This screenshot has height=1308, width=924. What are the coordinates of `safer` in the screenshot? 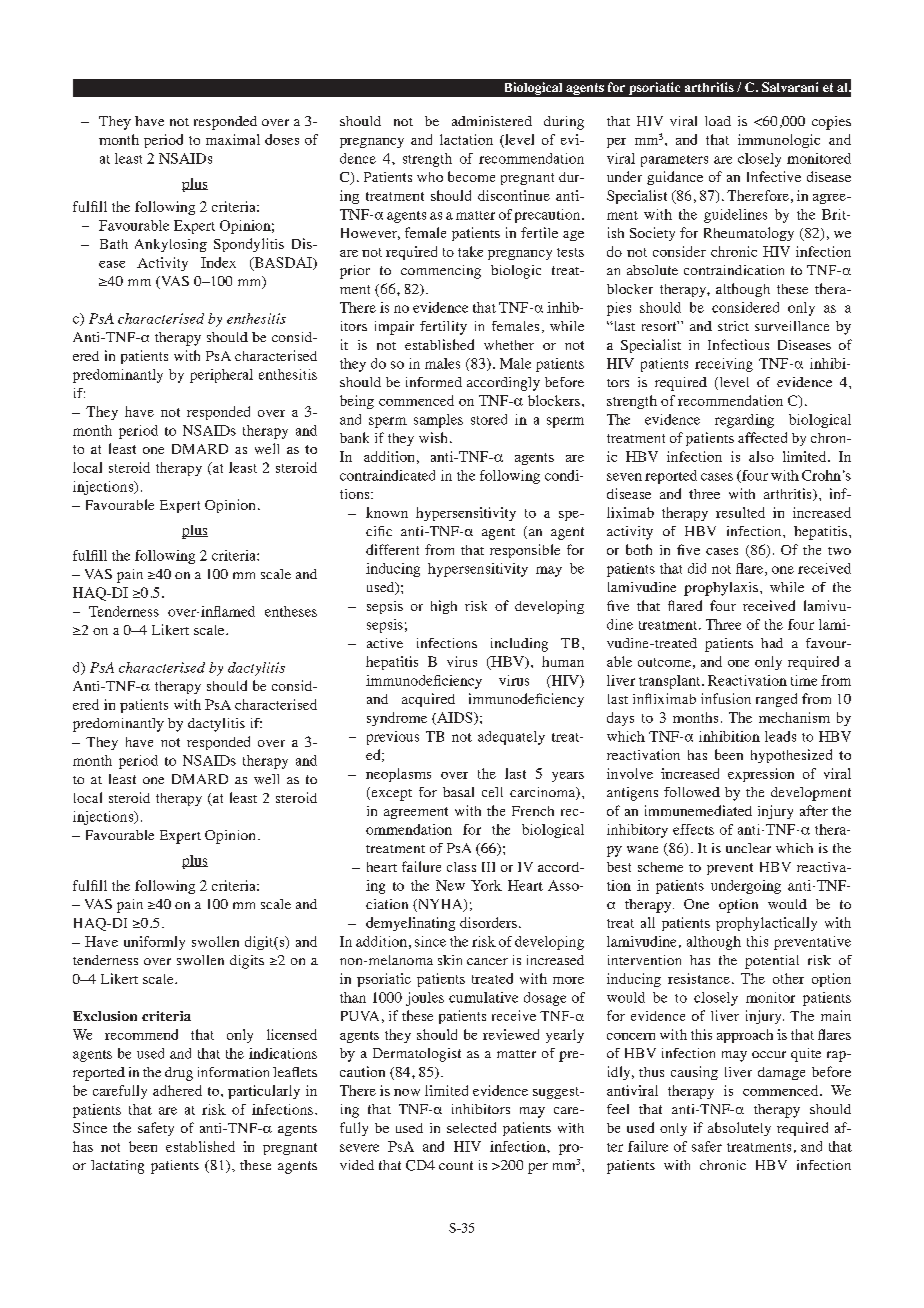 It's located at (707, 1146).
